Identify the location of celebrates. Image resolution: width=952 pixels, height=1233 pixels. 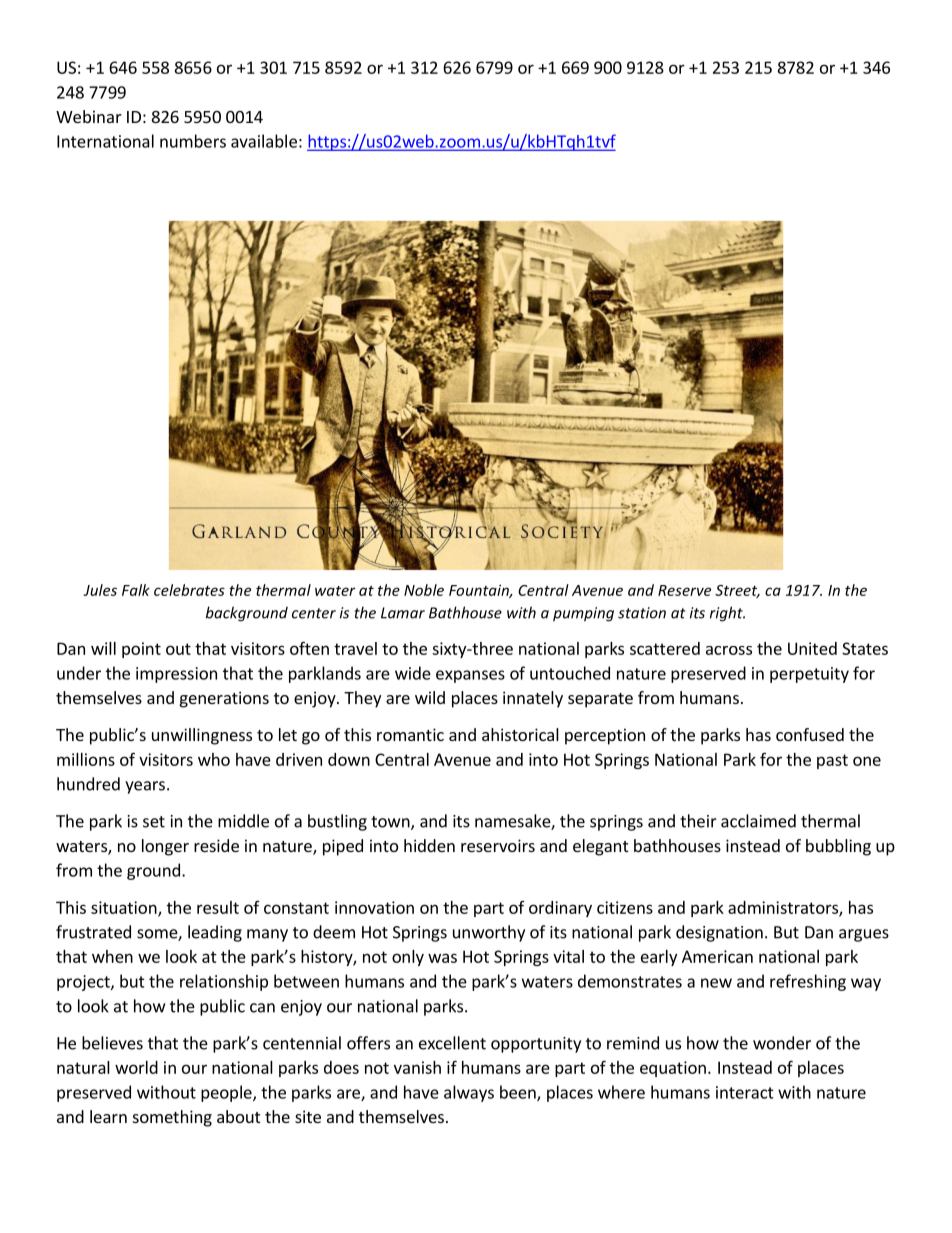
(189, 590).
